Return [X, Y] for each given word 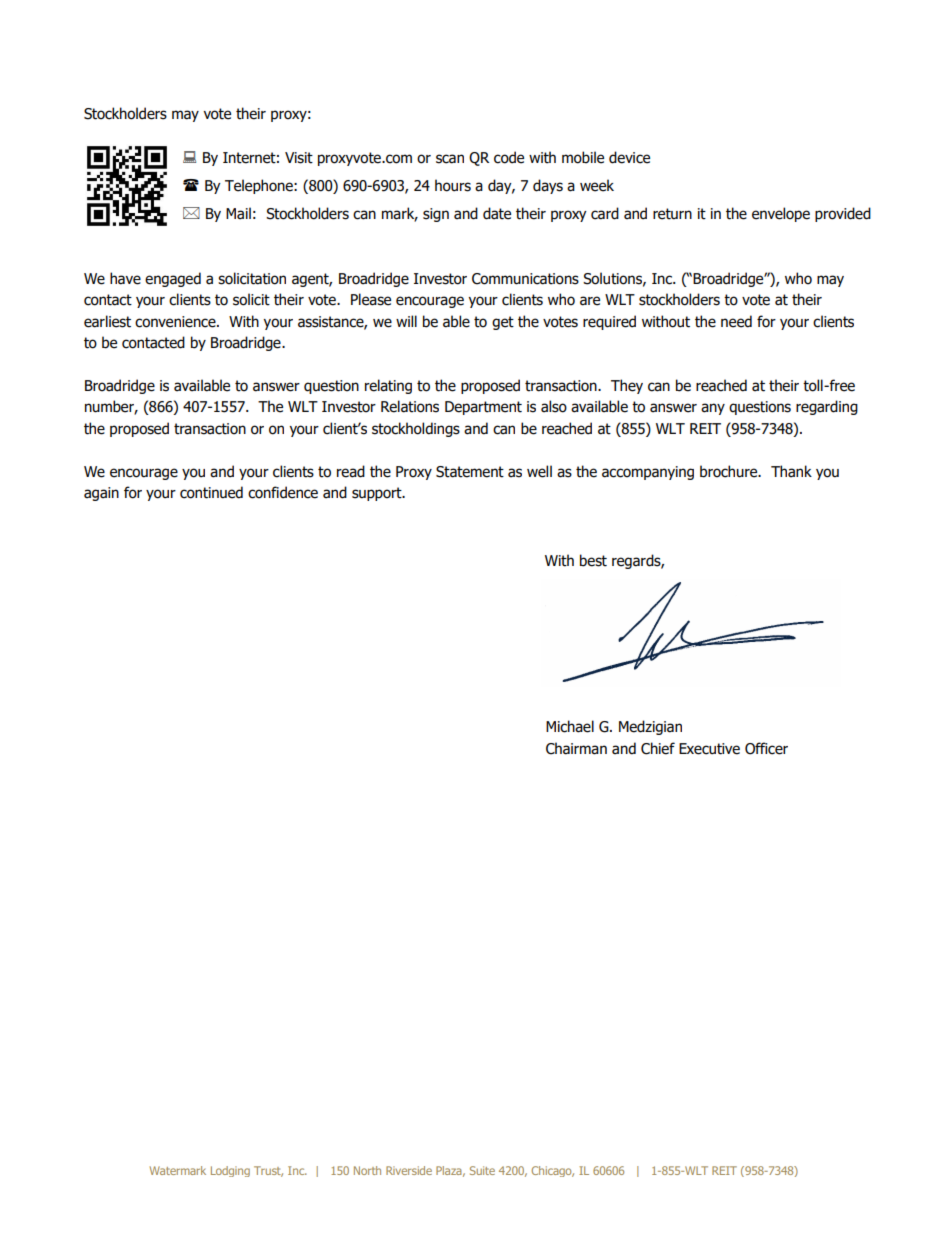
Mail [238, 213]
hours [453, 185]
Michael [570, 726]
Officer [766, 748]
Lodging [230, 1171]
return [672, 214]
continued [211, 492]
